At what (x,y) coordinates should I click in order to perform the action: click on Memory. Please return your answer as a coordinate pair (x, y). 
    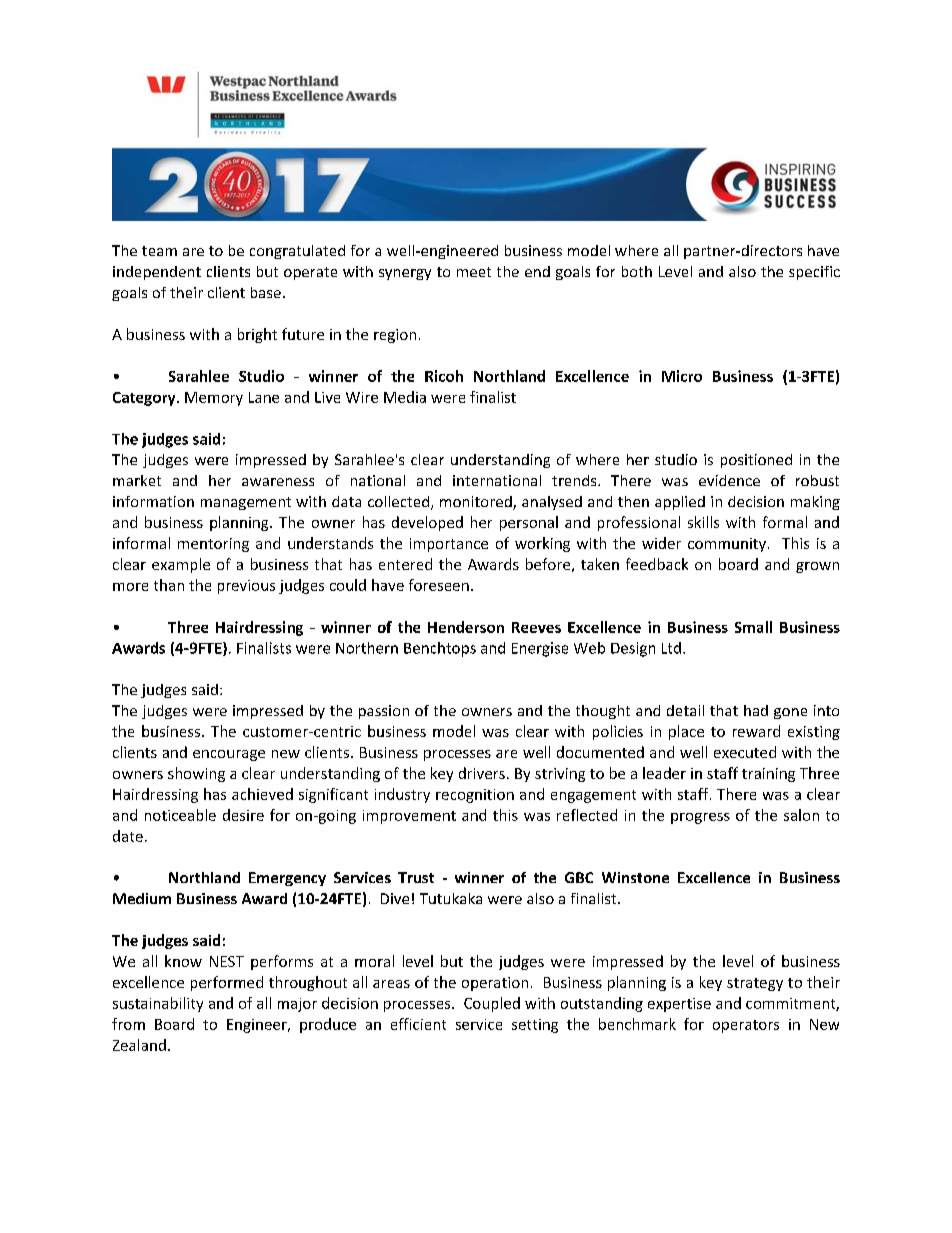
    Looking at the image, I should click on (214, 399).
